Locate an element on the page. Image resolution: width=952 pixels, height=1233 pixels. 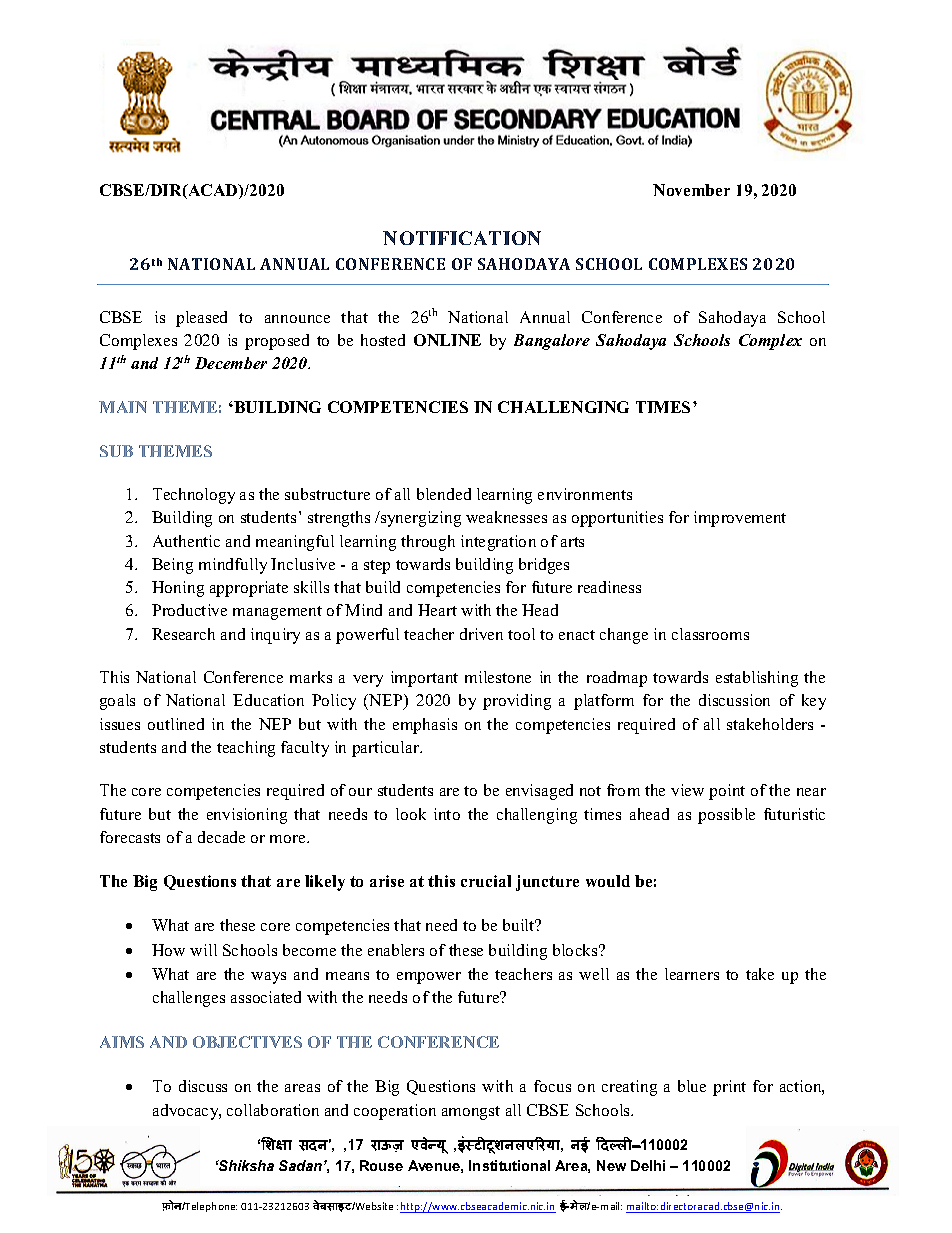
collaboration is located at coordinates (273, 1110).
